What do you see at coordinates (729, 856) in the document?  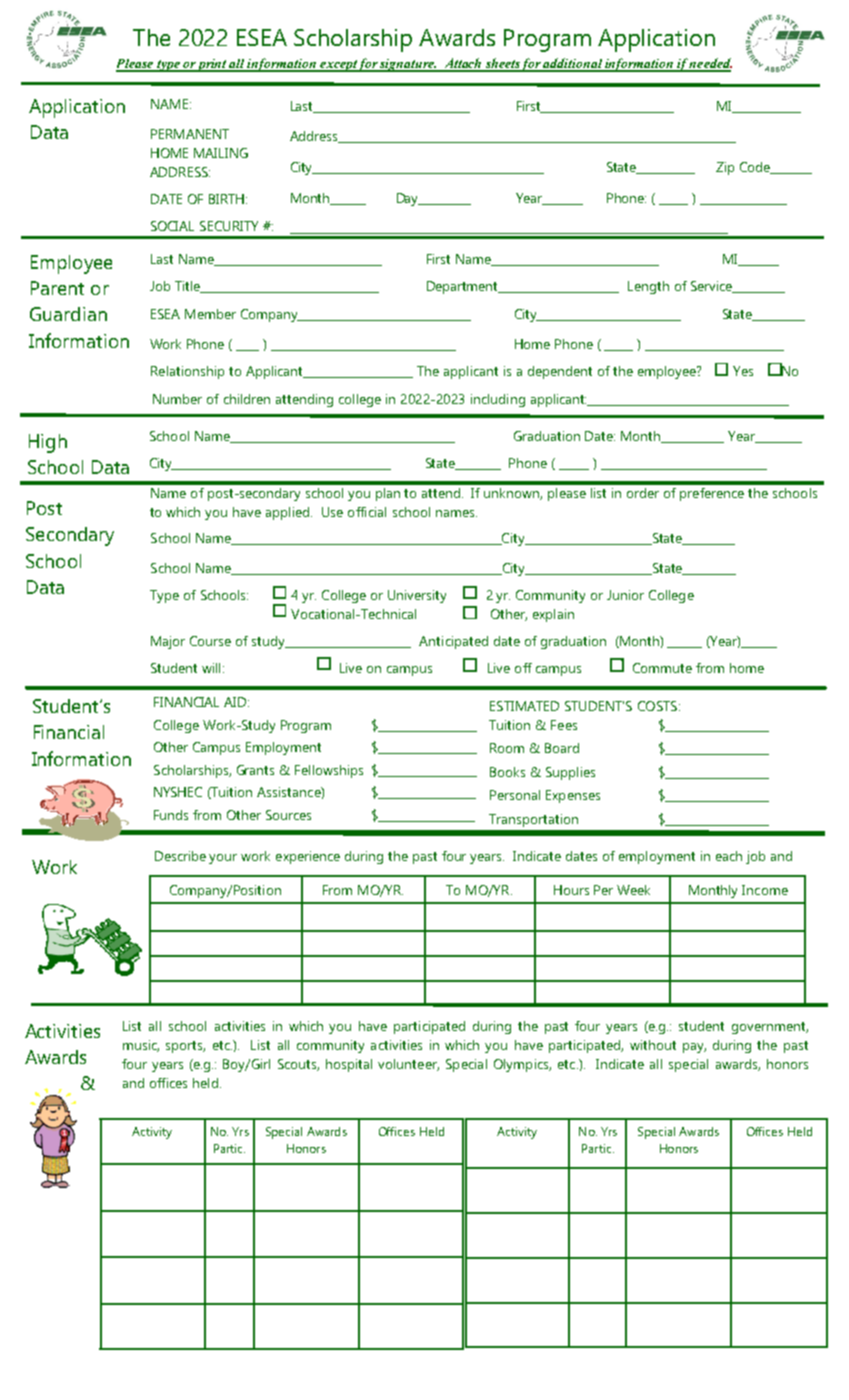 I see `each` at bounding box center [729, 856].
